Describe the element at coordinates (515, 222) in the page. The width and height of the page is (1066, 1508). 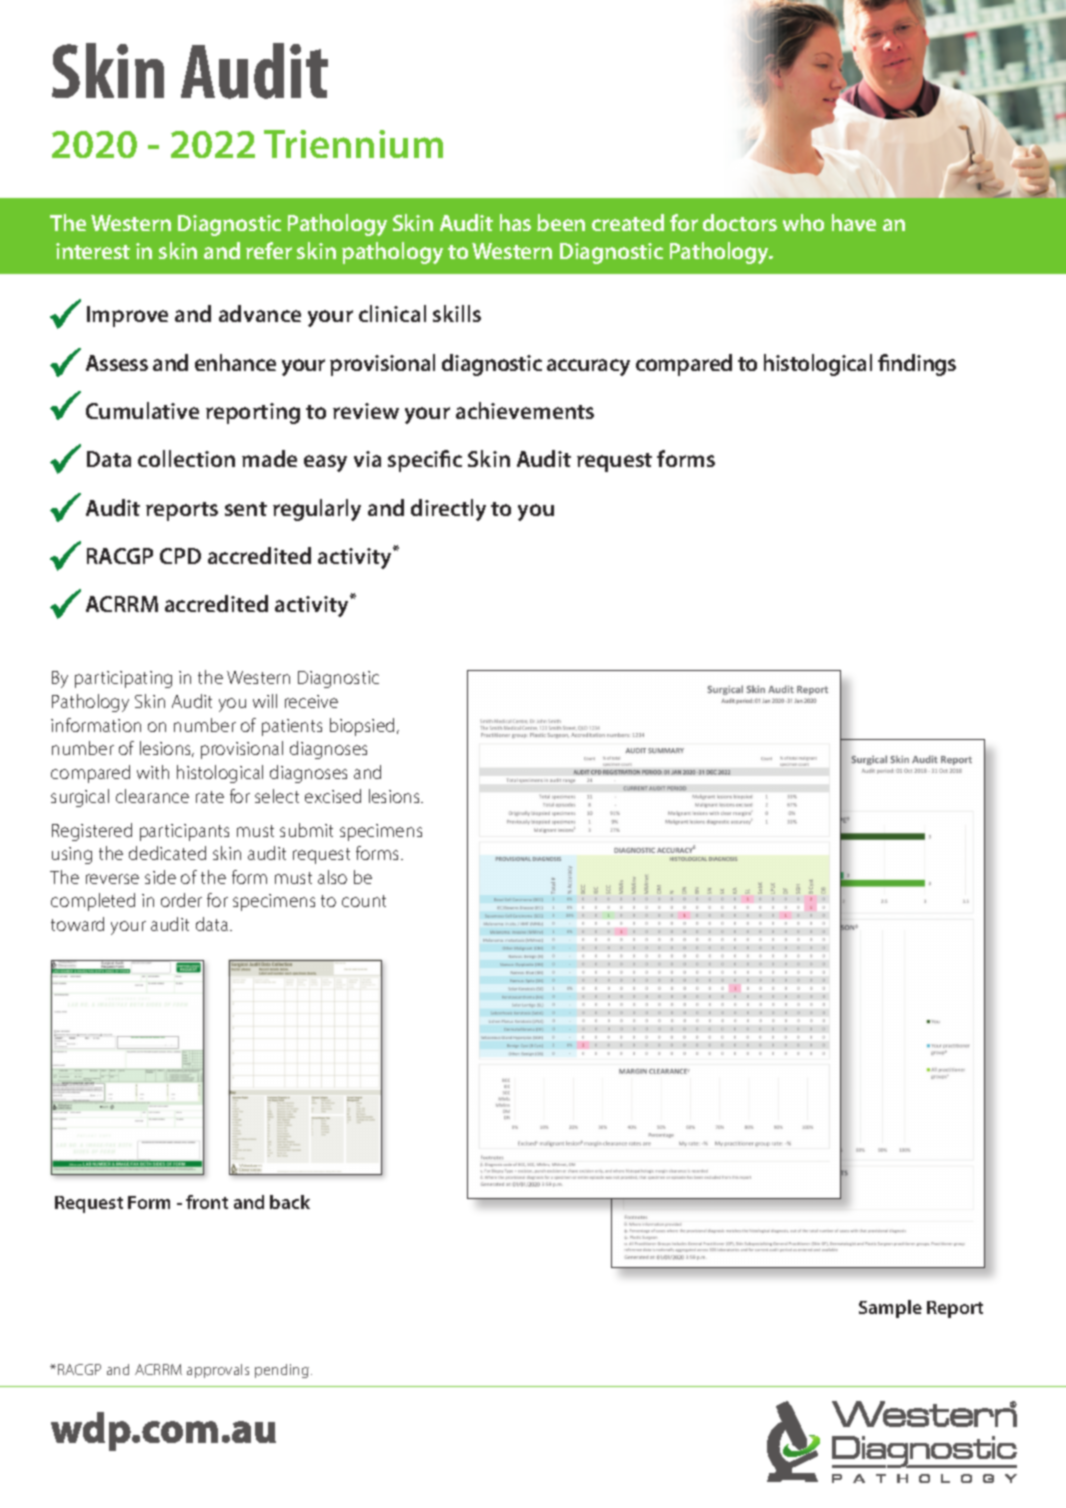
I see `has` at that location.
